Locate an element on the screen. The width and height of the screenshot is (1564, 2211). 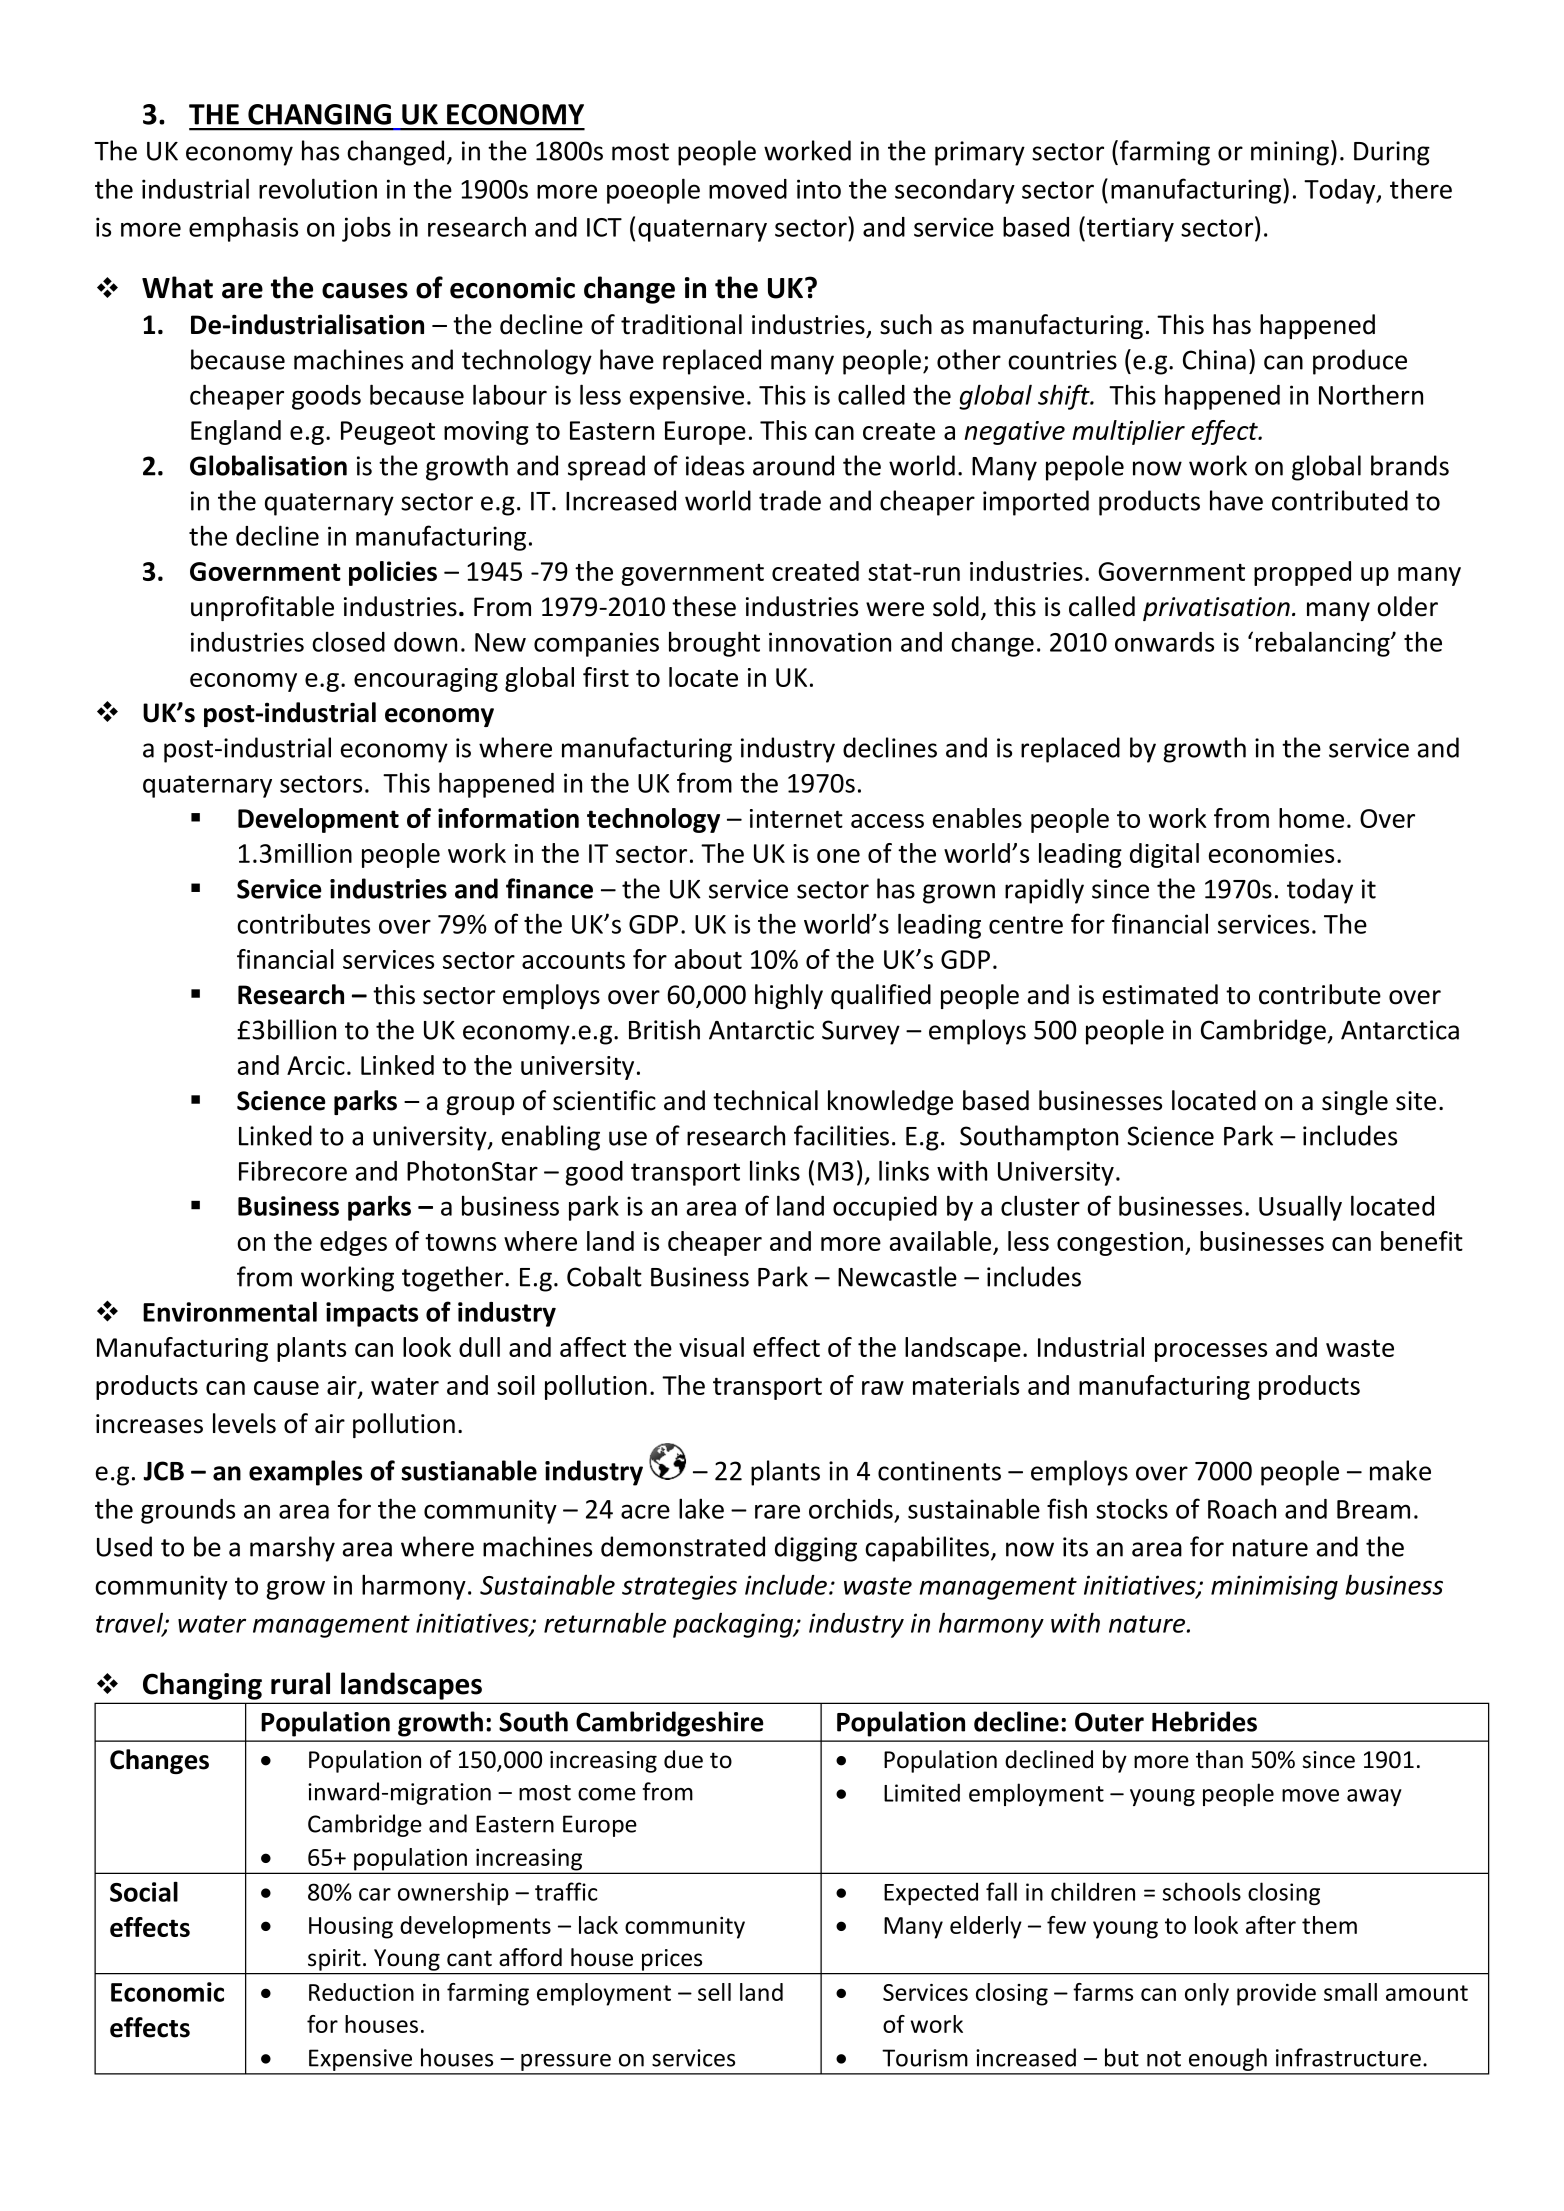
technical is located at coordinates (765, 1100).
